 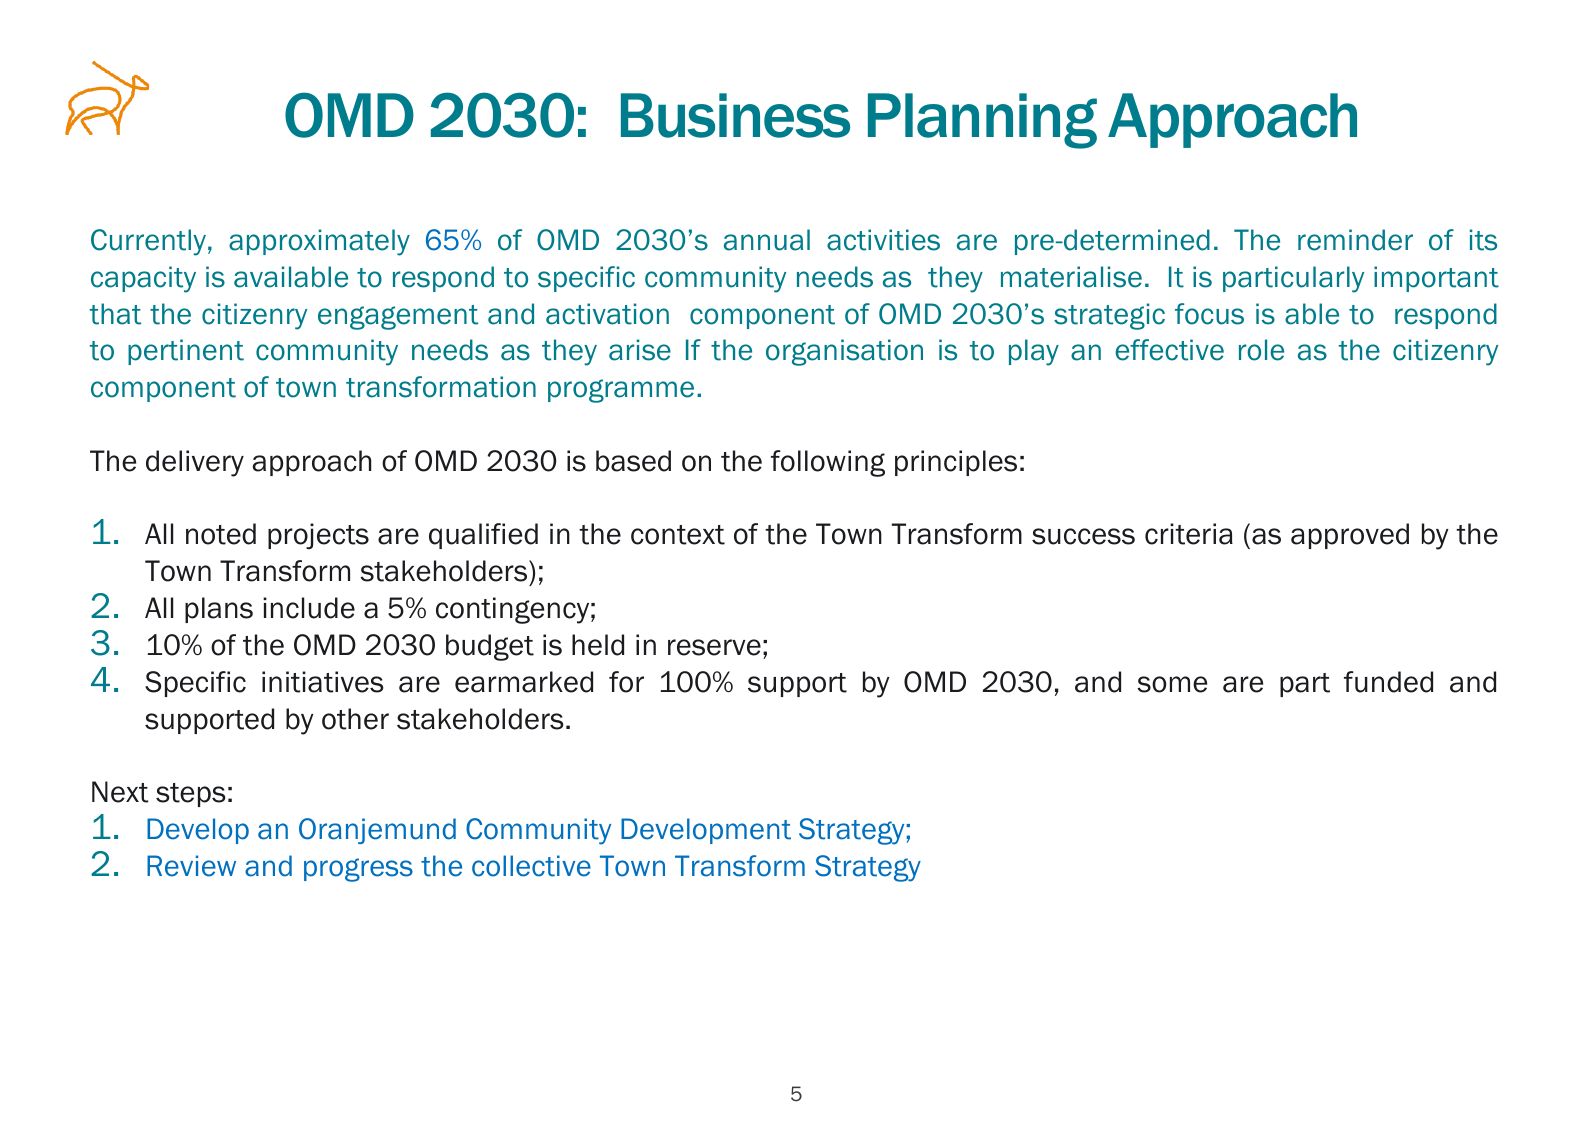 What do you see at coordinates (844, 352) in the screenshot?
I see `organisation` at bounding box center [844, 352].
